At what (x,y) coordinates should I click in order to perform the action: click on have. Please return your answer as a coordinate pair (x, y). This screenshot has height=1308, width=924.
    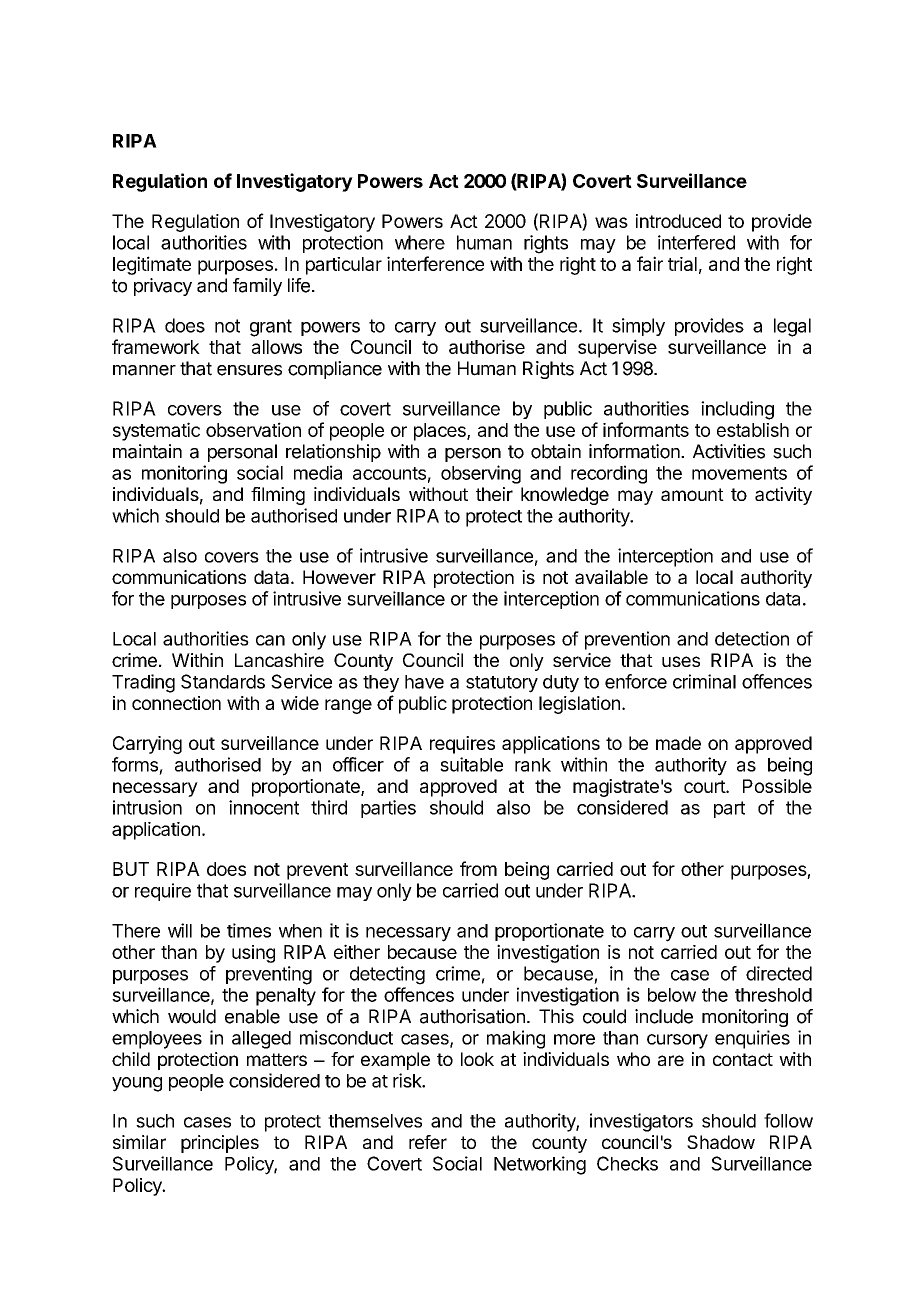
    Looking at the image, I should click on (424, 682).
